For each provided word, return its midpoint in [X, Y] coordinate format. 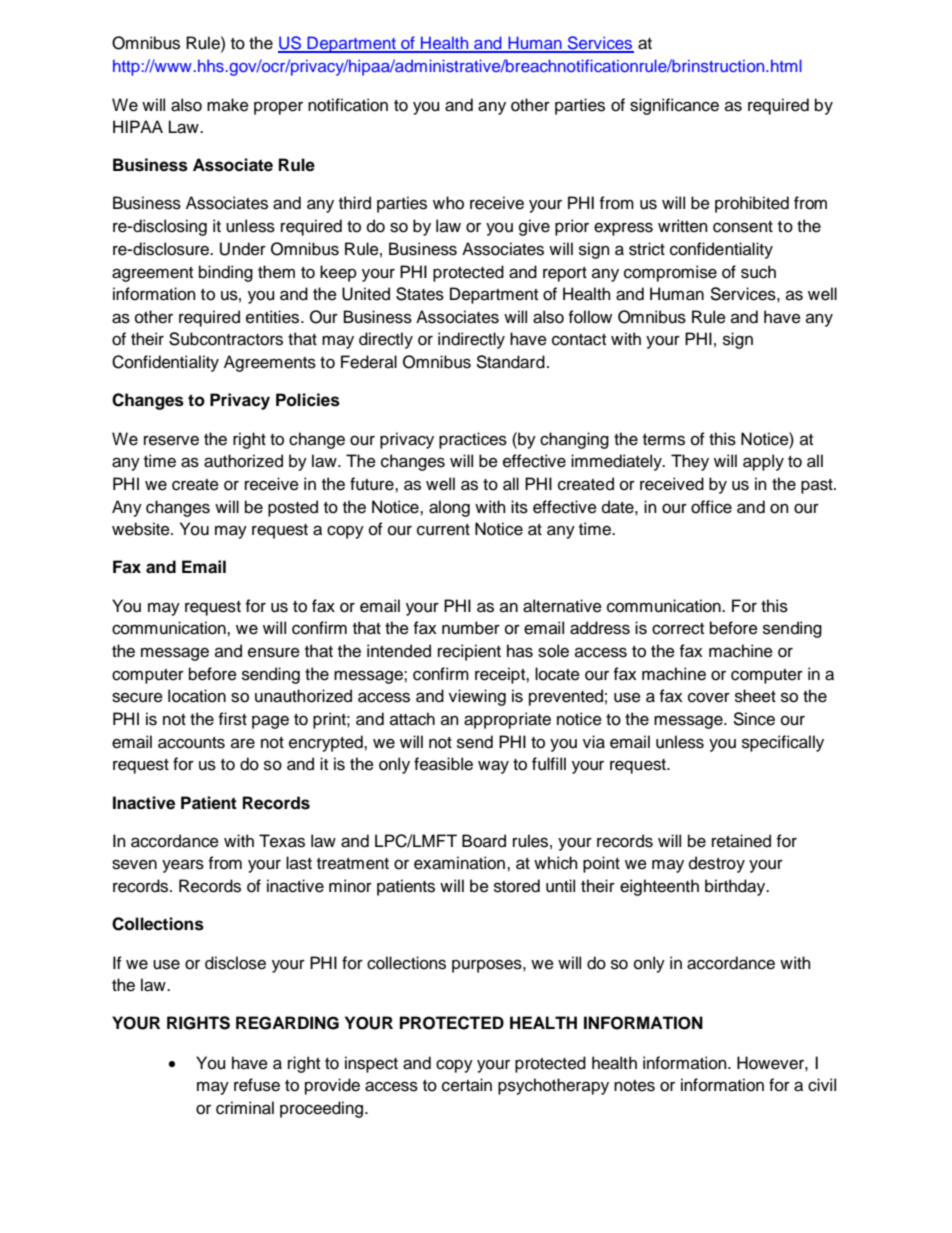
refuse [257, 1085]
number [471, 628]
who [448, 203]
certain [467, 1085]
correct [678, 629]
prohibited [752, 204]
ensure [274, 652]
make [228, 105]
